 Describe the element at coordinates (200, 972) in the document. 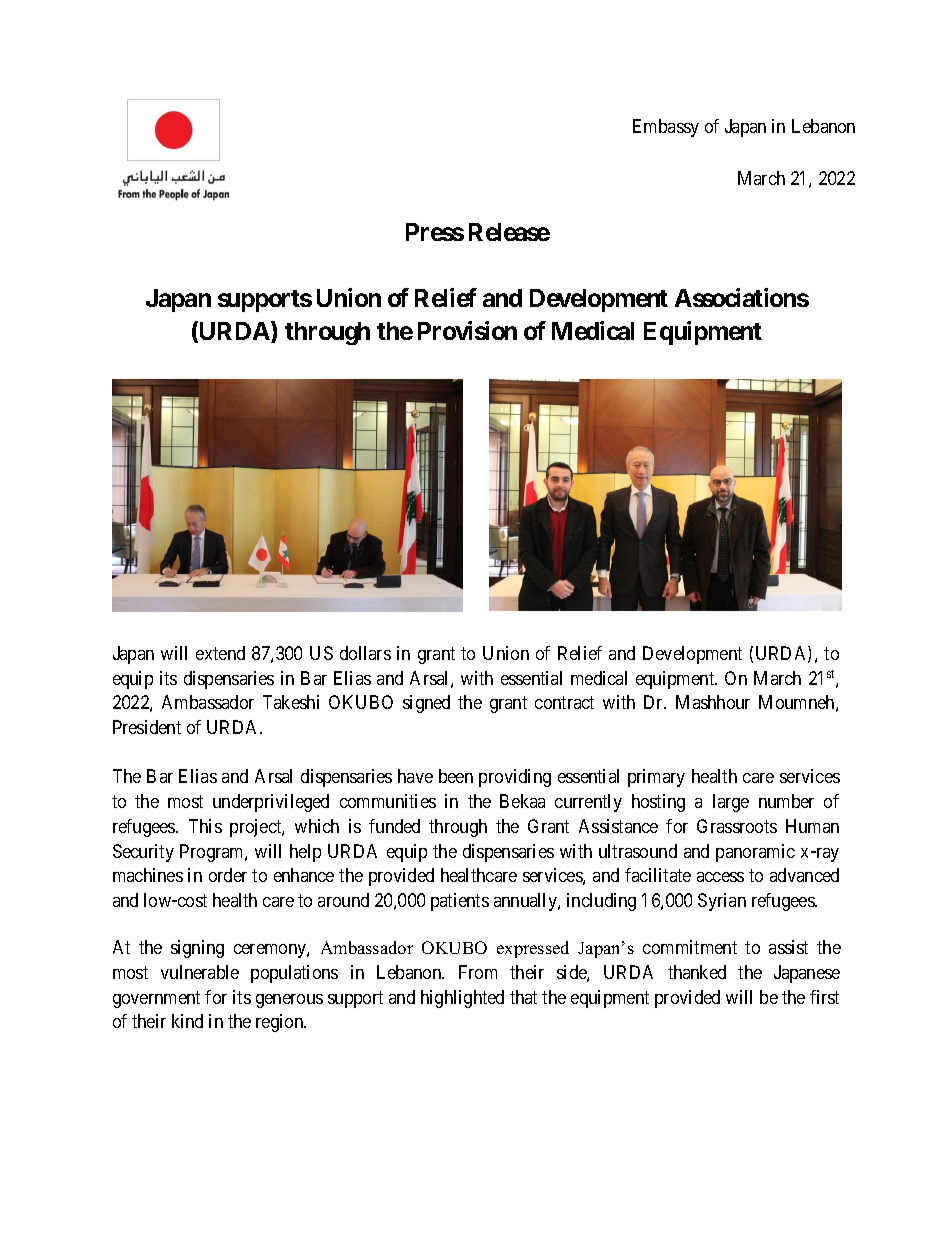

I see `vulnerable` at that location.
